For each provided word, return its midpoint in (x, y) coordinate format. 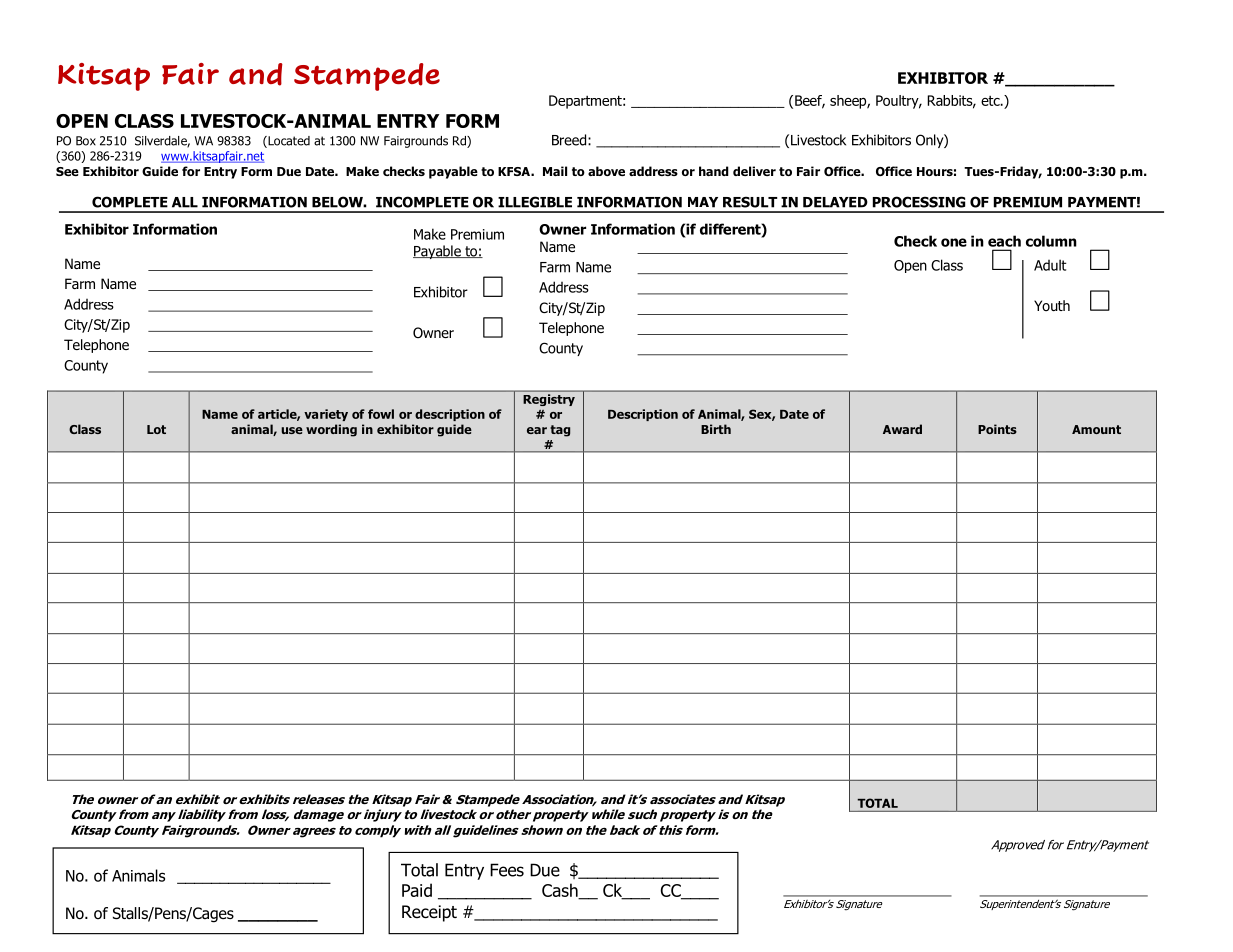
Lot (156, 429)
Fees (507, 870)
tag (560, 431)
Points (997, 429)
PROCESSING (919, 202)
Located (288, 142)
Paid (417, 890)
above (606, 171)
